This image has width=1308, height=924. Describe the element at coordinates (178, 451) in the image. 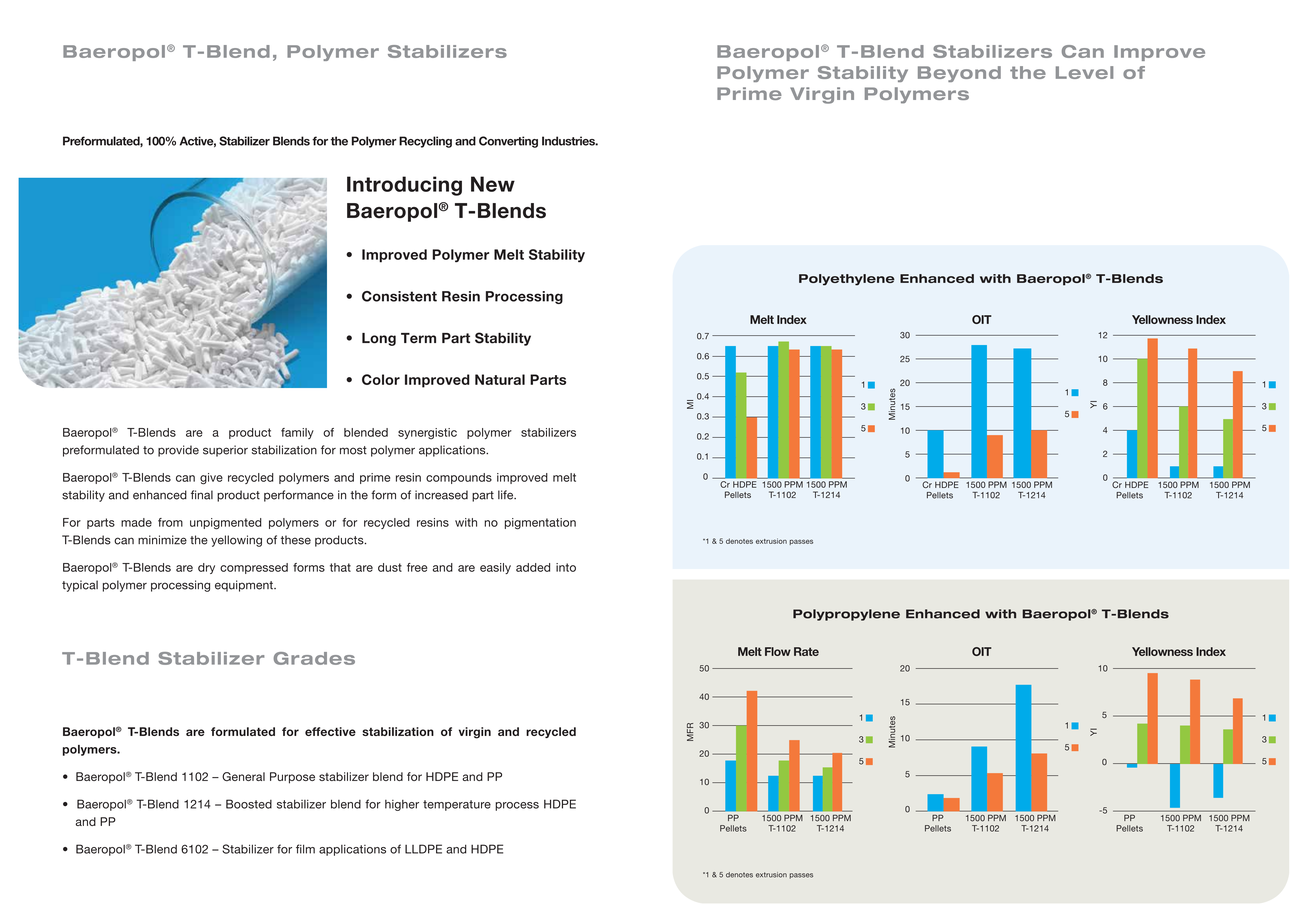

I see `provide` at that location.
